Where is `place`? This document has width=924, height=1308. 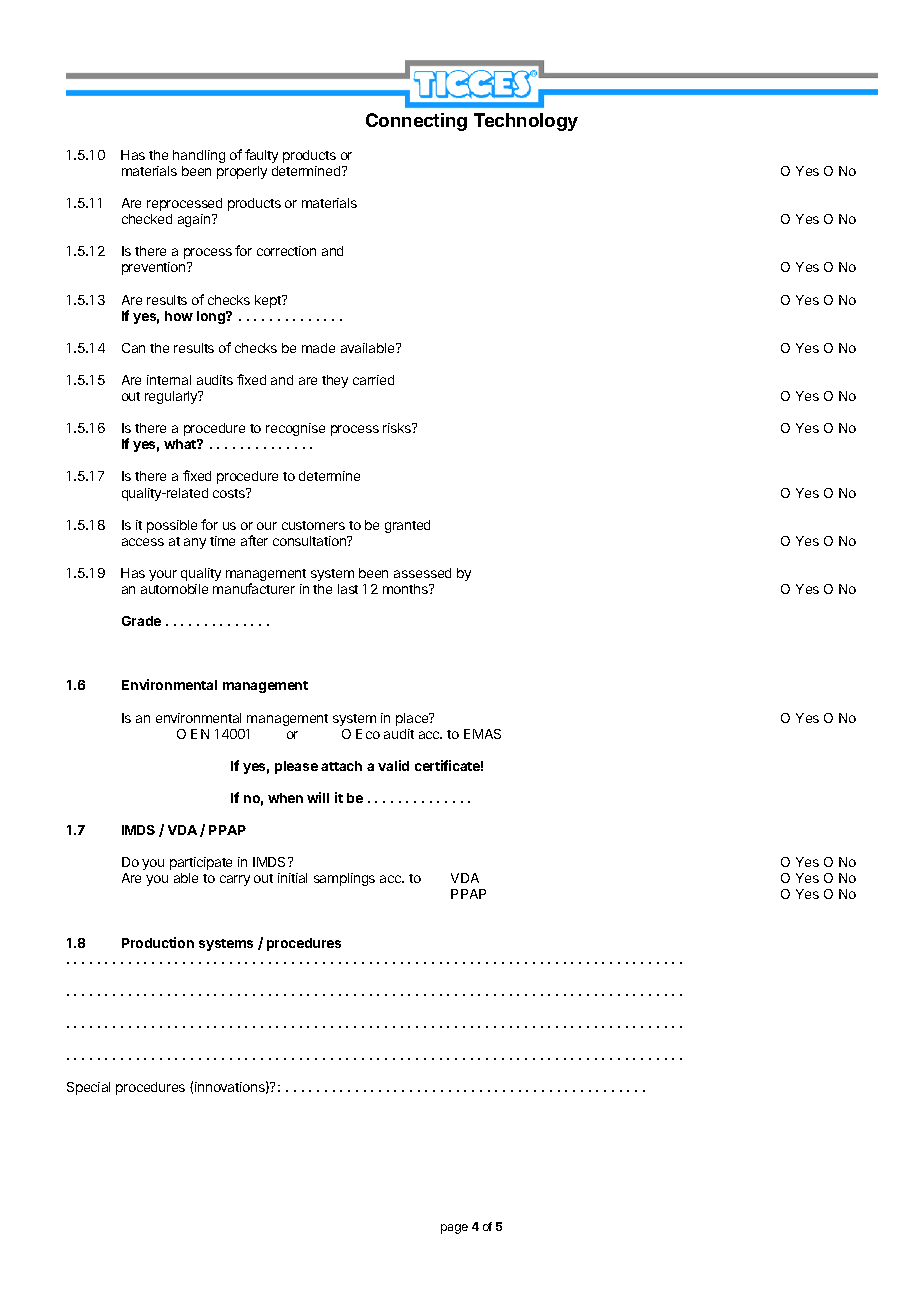
place is located at coordinates (413, 719).
